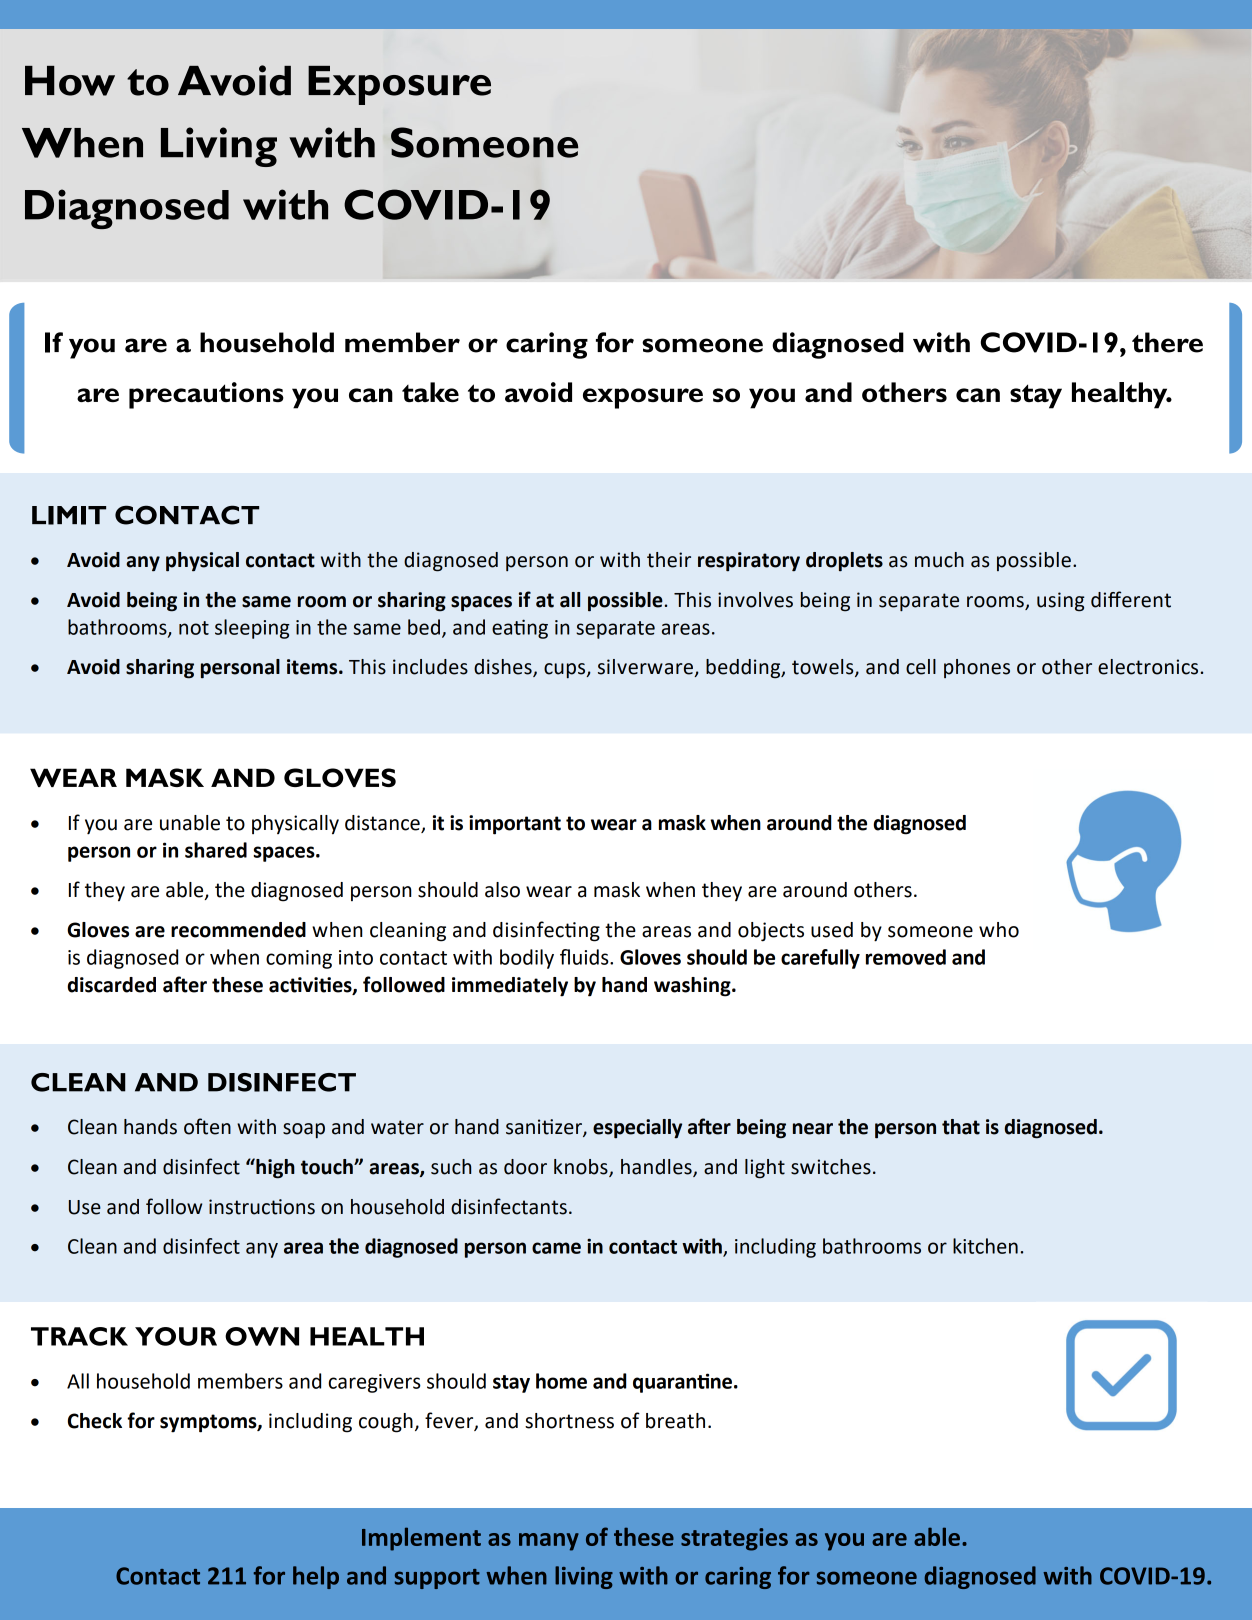  What do you see at coordinates (669, 560) in the document?
I see `their` at bounding box center [669, 560].
